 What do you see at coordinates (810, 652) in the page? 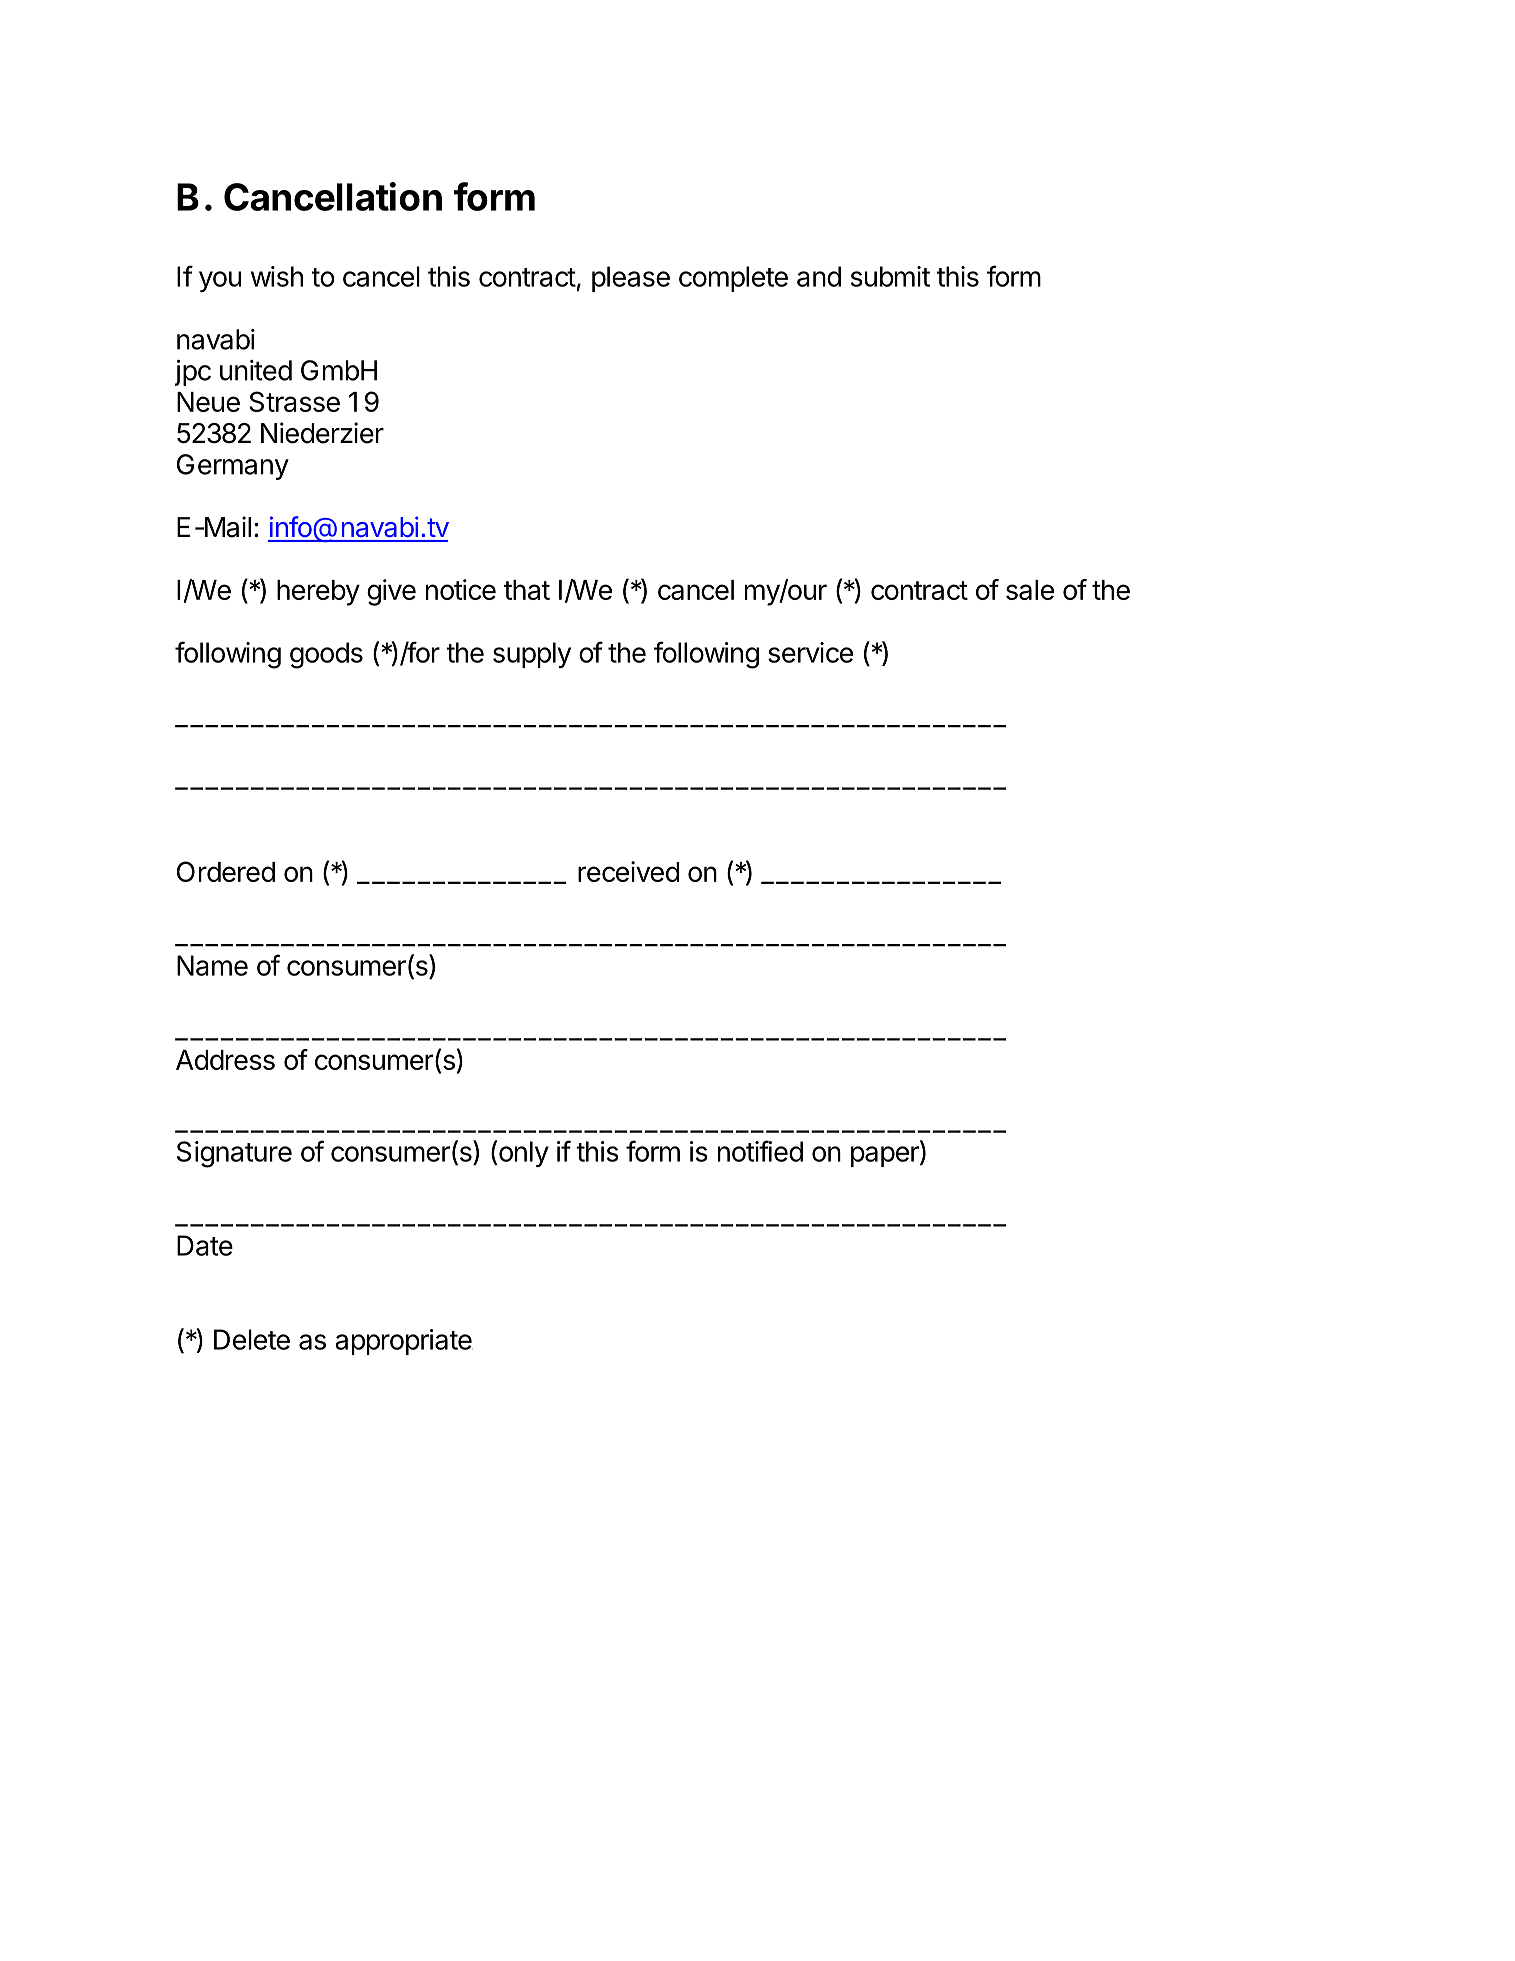
I see `service` at bounding box center [810, 652].
